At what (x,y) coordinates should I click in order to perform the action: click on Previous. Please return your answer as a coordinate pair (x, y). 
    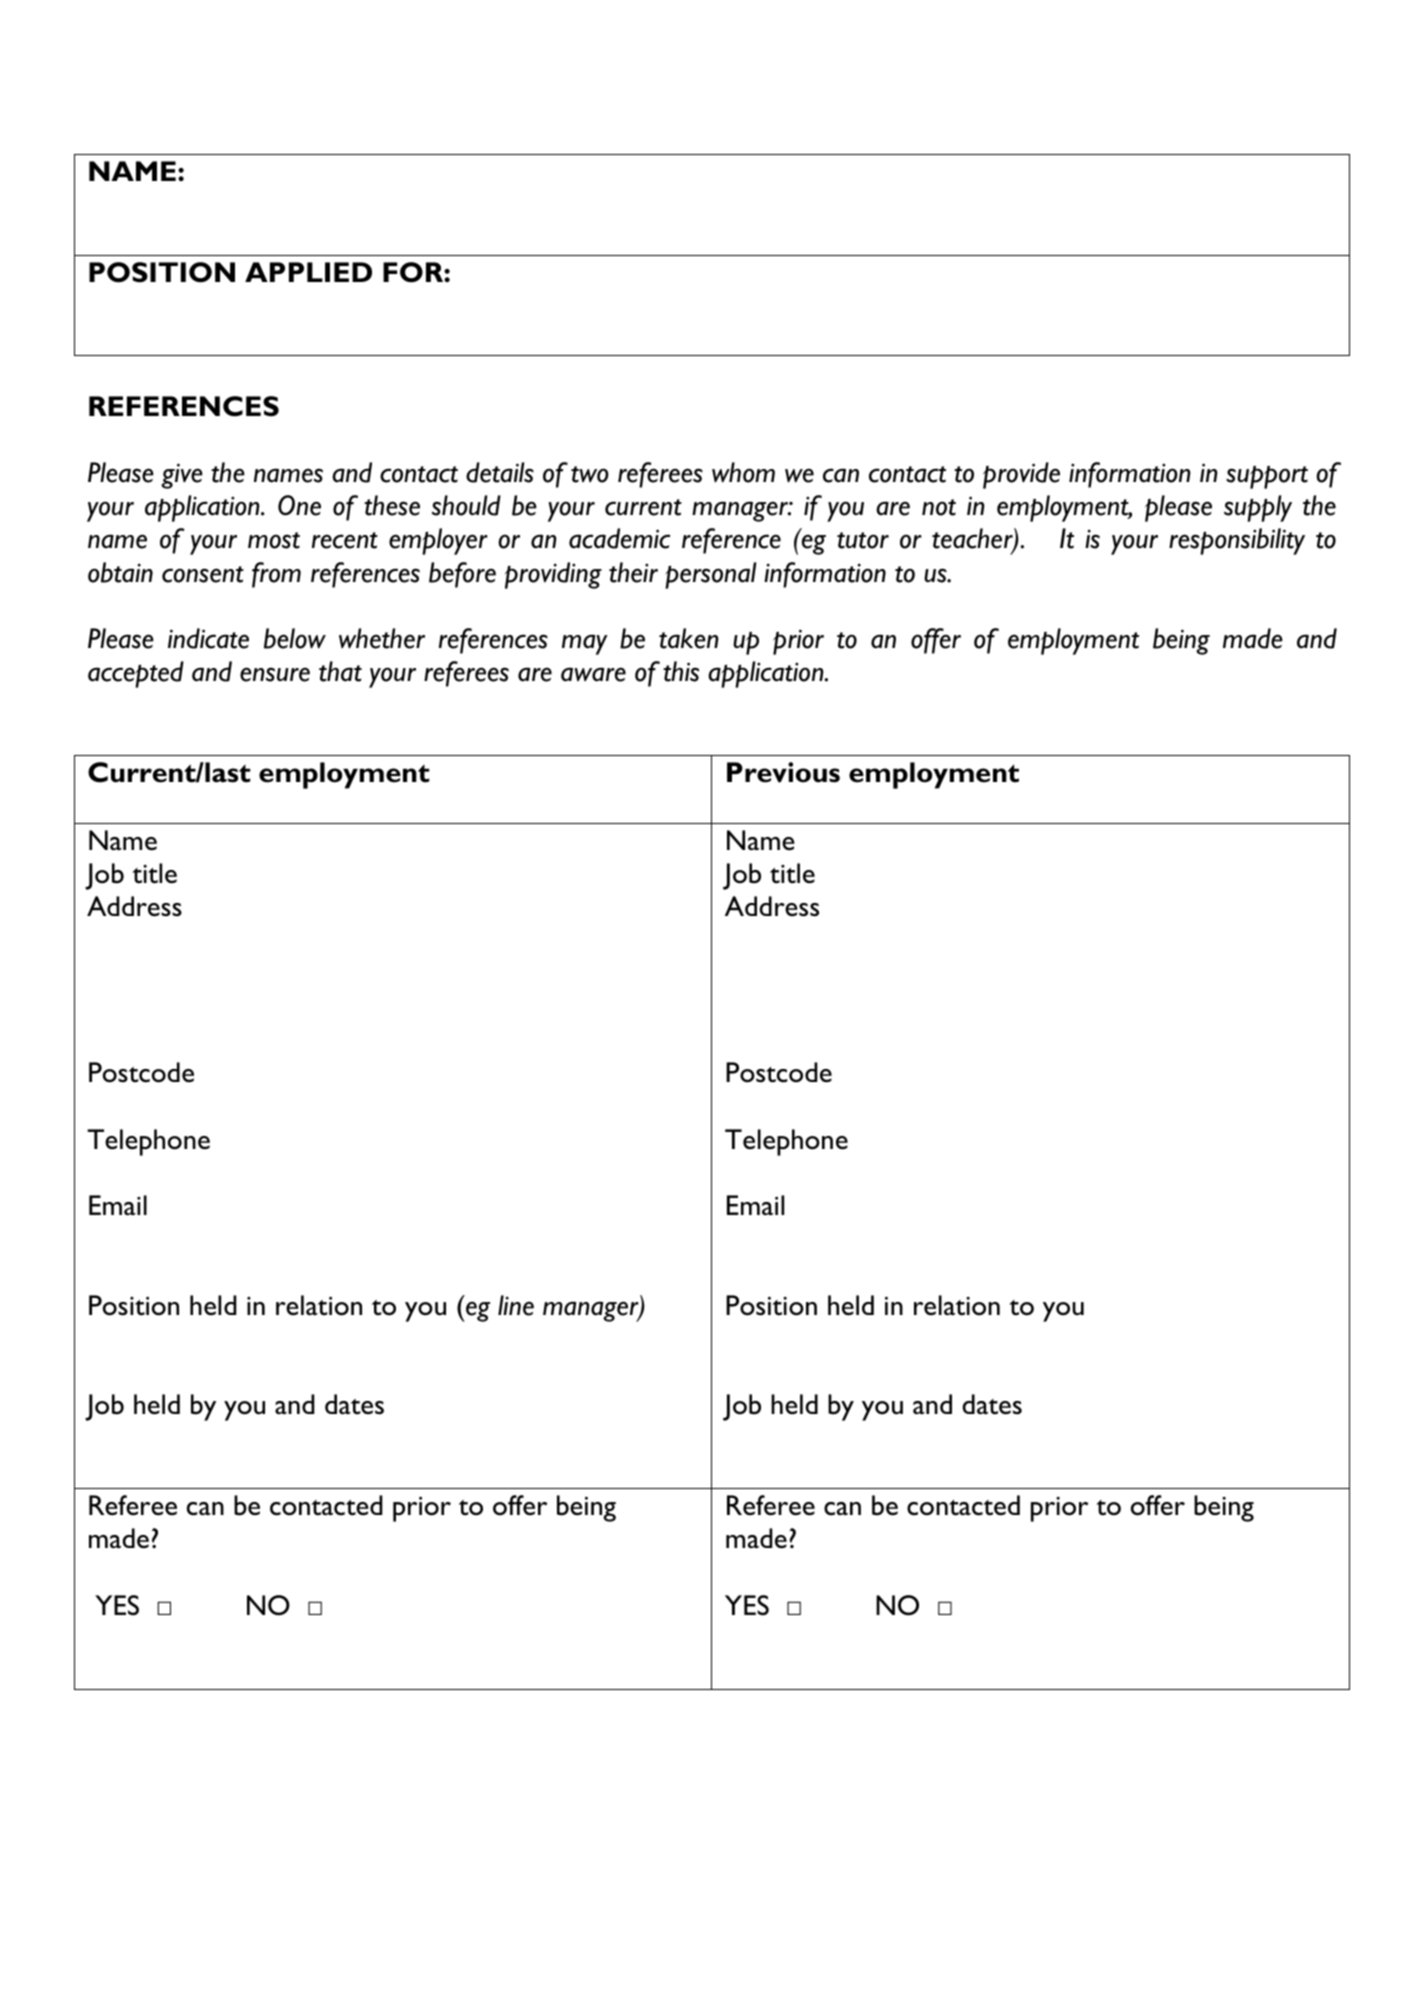
    Looking at the image, I should click on (783, 772).
